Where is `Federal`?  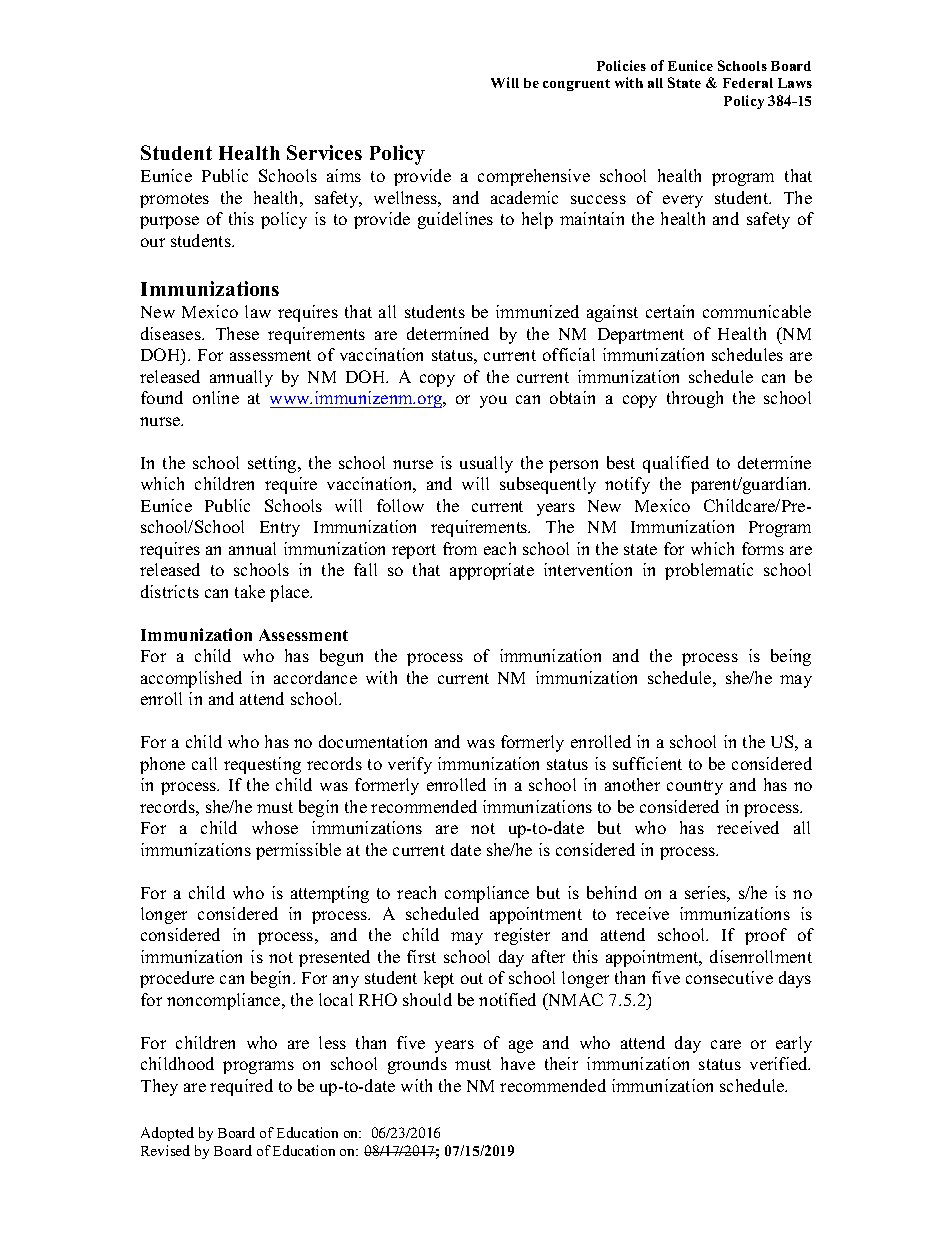 Federal is located at coordinates (748, 83).
